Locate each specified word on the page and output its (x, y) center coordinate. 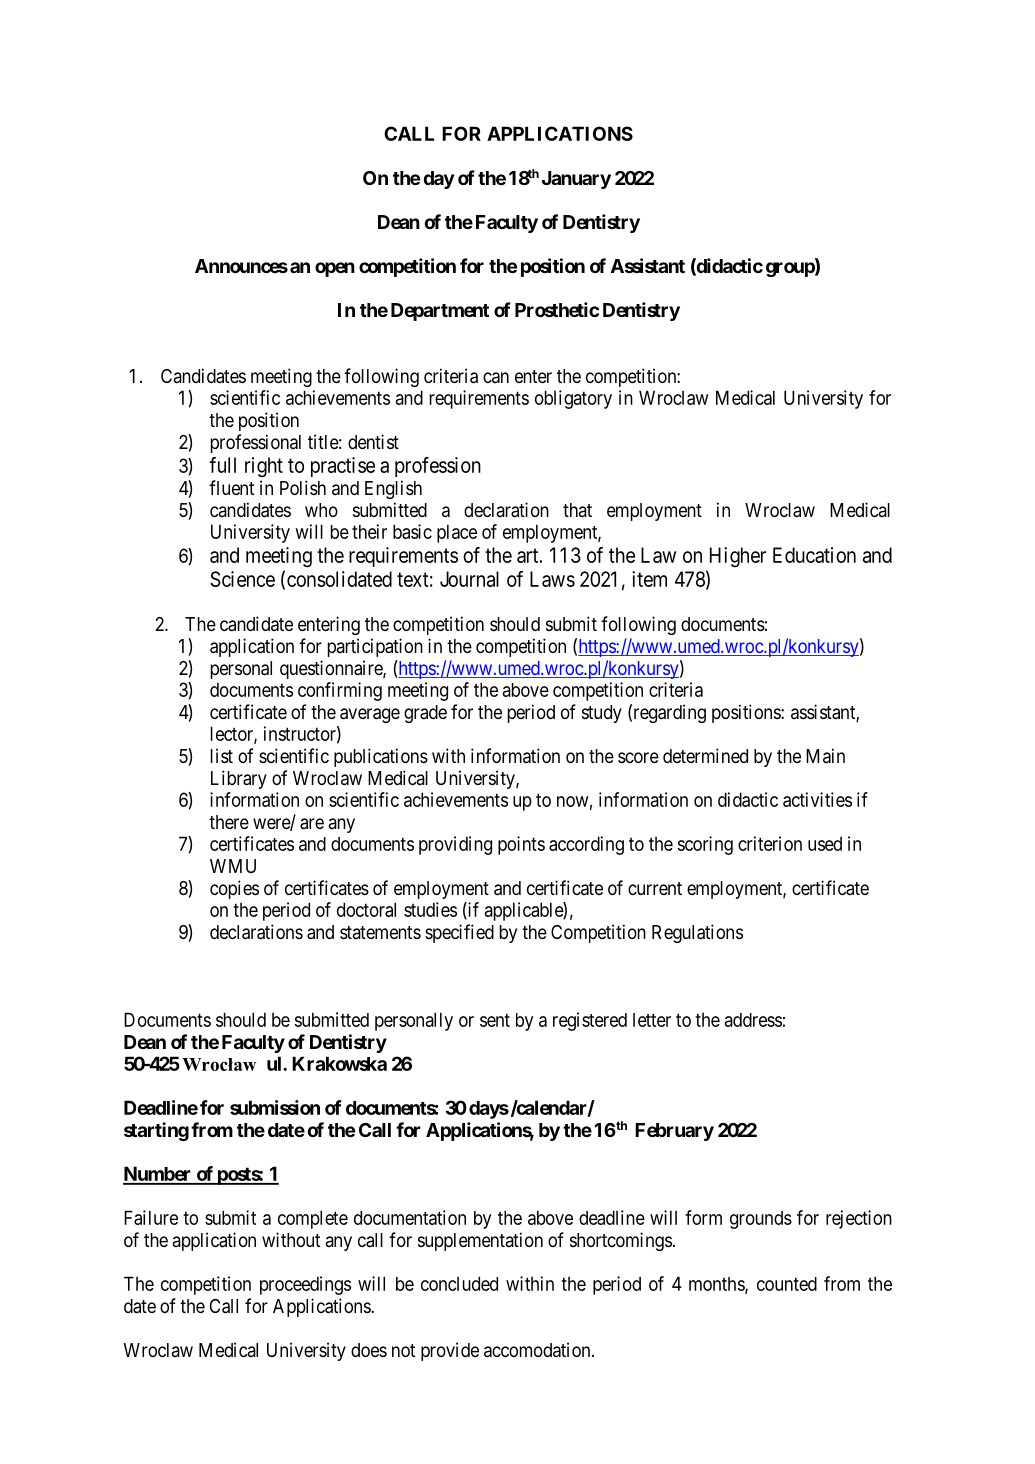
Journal (469, 579)
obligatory (573, 399)
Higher (738, 557)
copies (234, 889)
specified (459, 933)
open (335, 269)
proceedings (305, 1285)
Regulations (697, 933)
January (576, 180)
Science (242, 579)
